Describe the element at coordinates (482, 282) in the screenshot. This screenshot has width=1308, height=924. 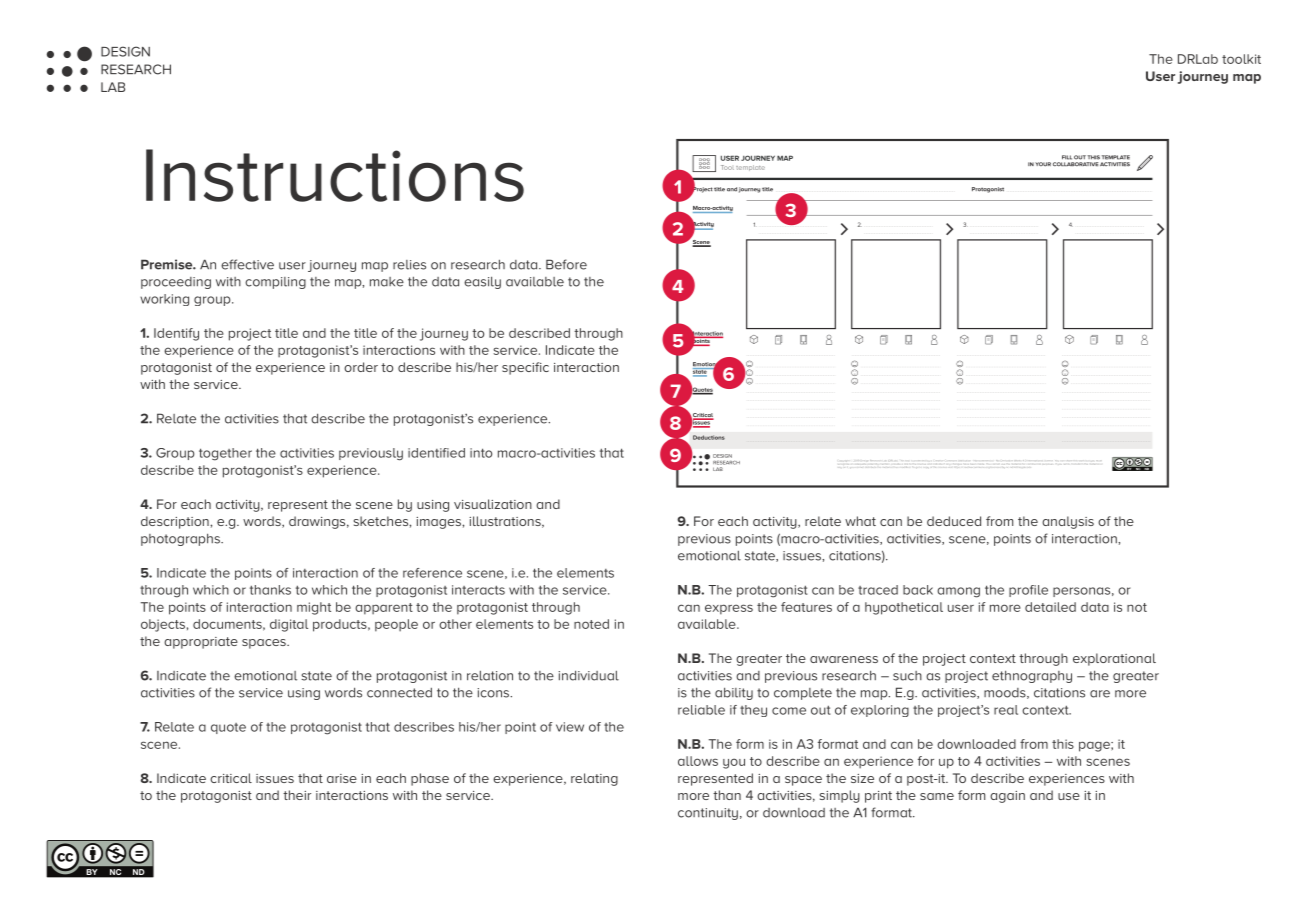
I see `easily` at that location.
